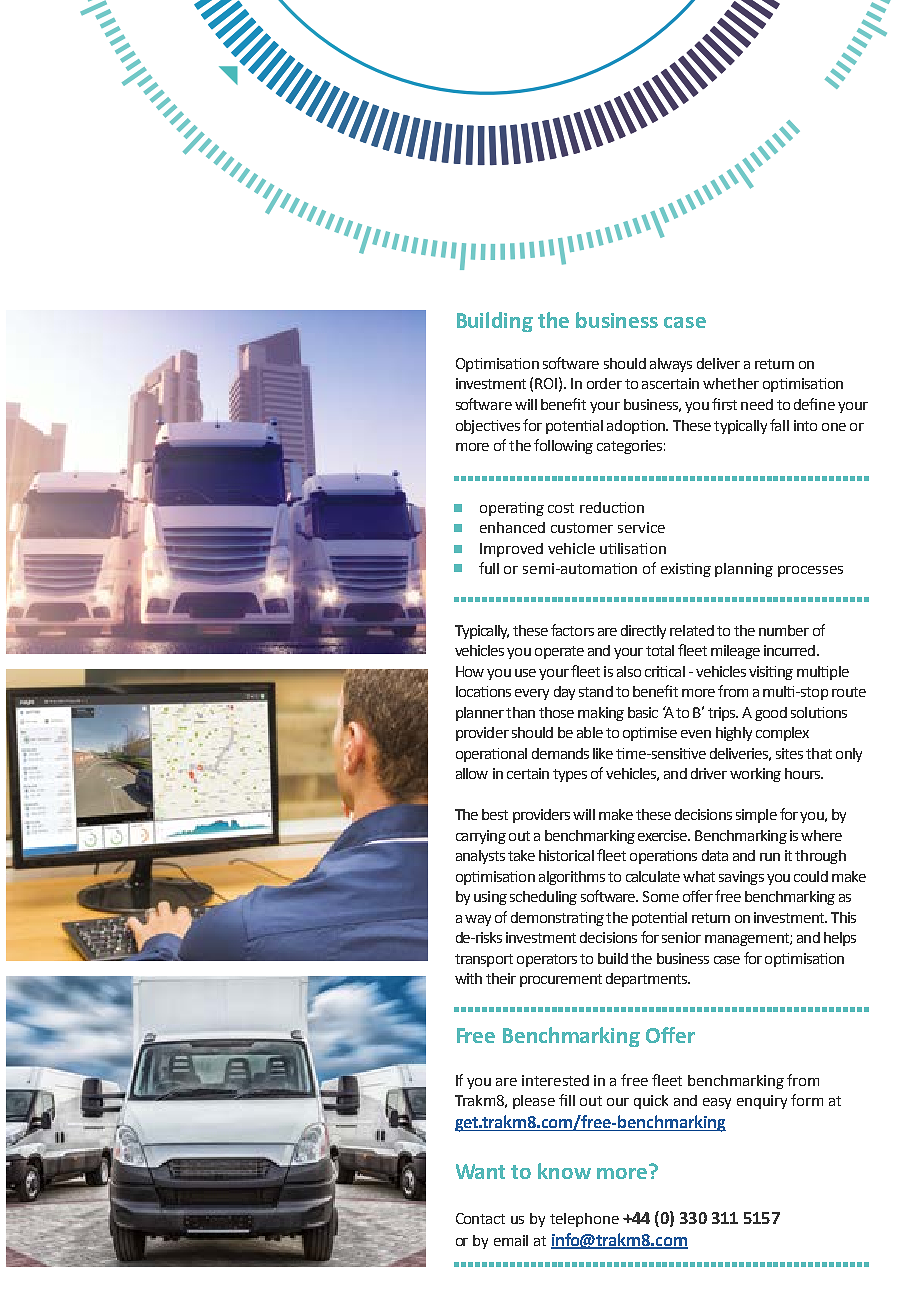 The image size is (924, 1308). What do you see at coordinates (488, 427) in the screenshot?
I see `objectives` at bounding box center [488, 427].
